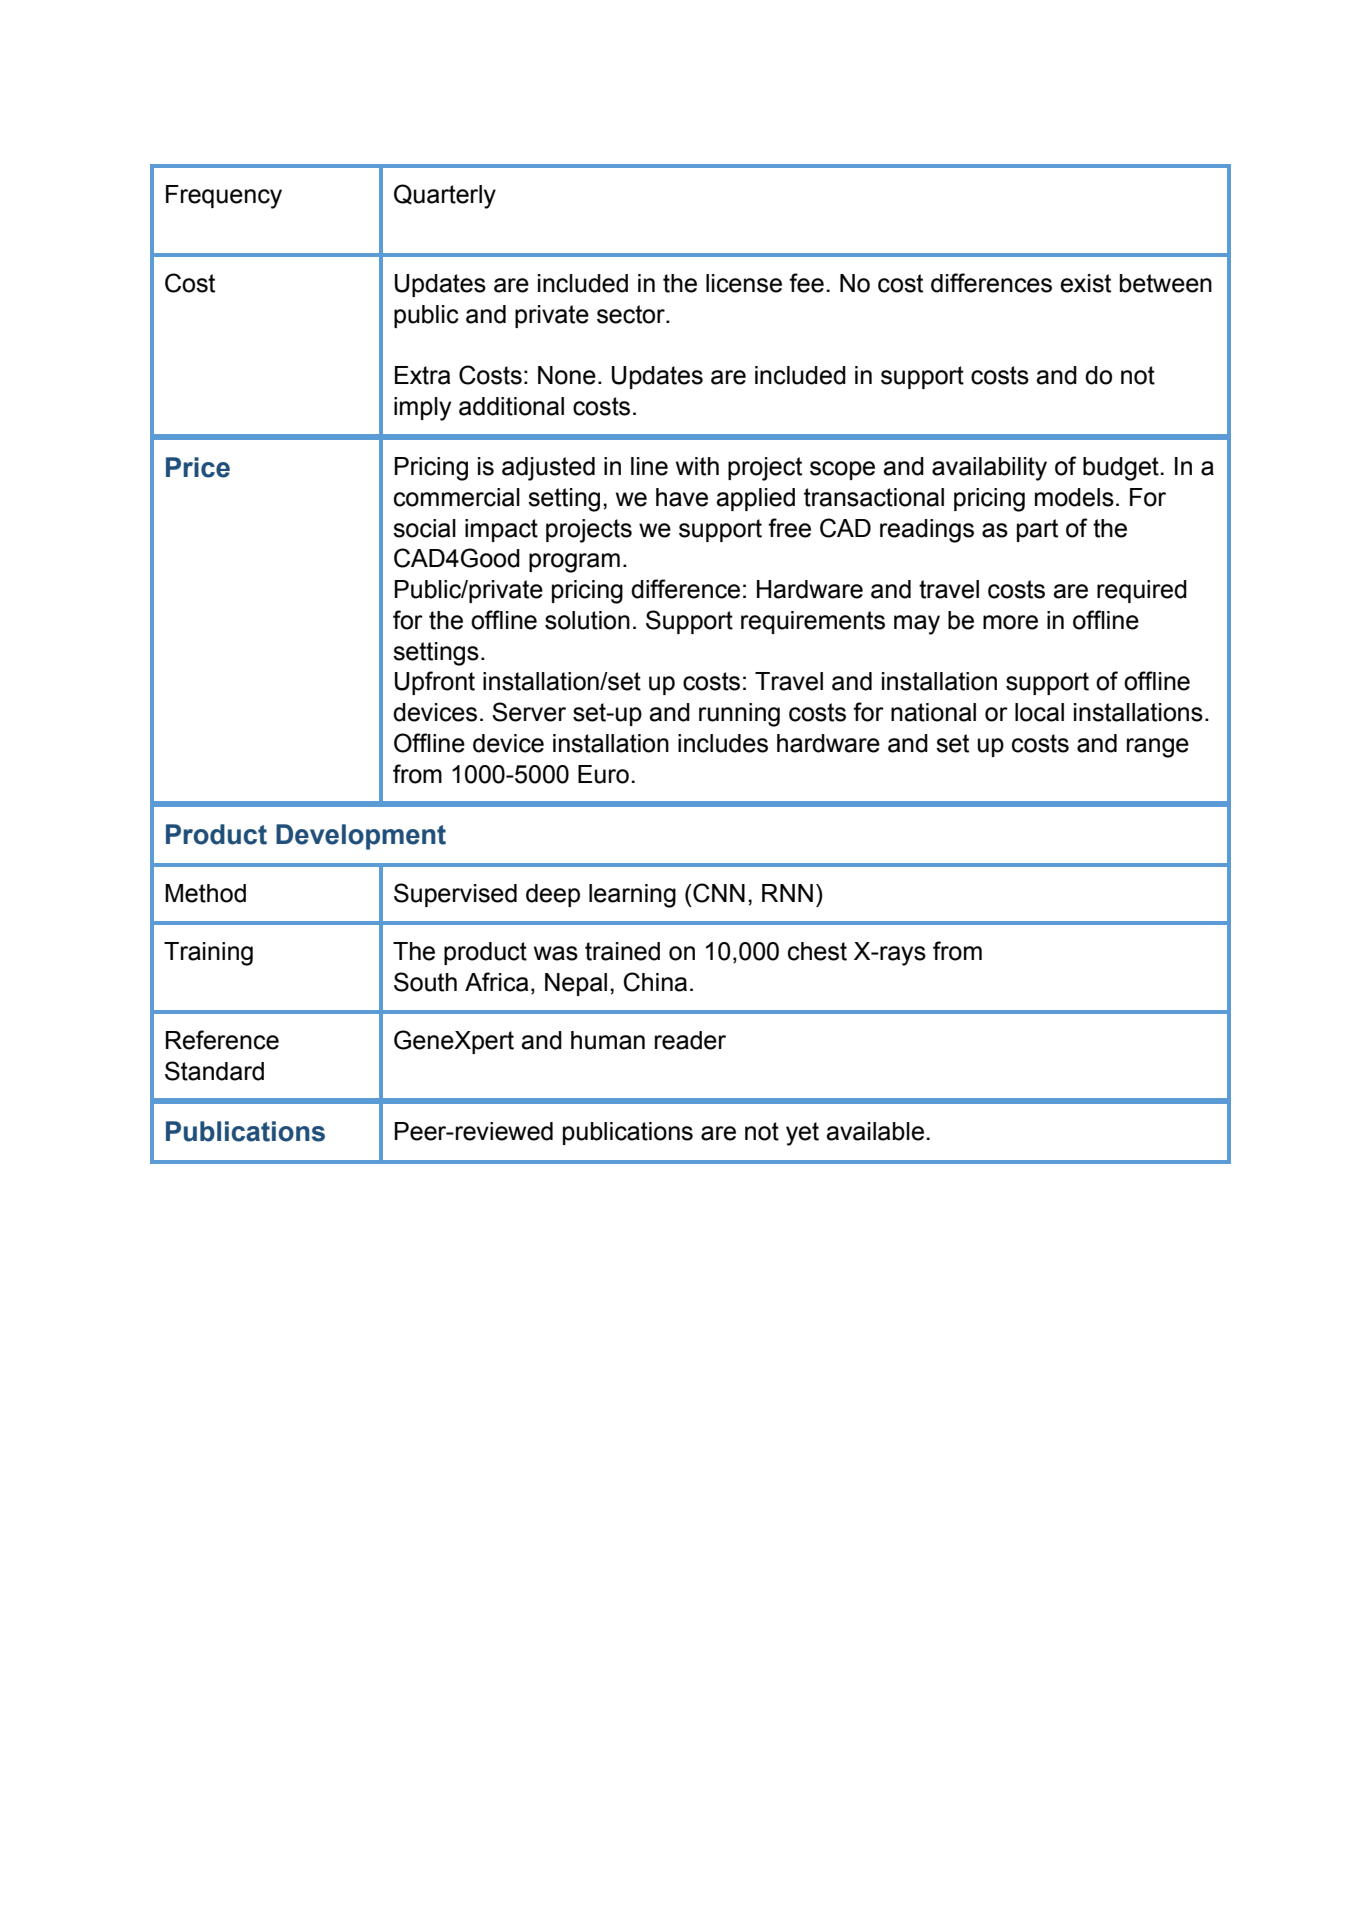 The image size is (1357, 1919). Describe the element at coordinates (1158, 748) in the document. I see `range` at that location.
